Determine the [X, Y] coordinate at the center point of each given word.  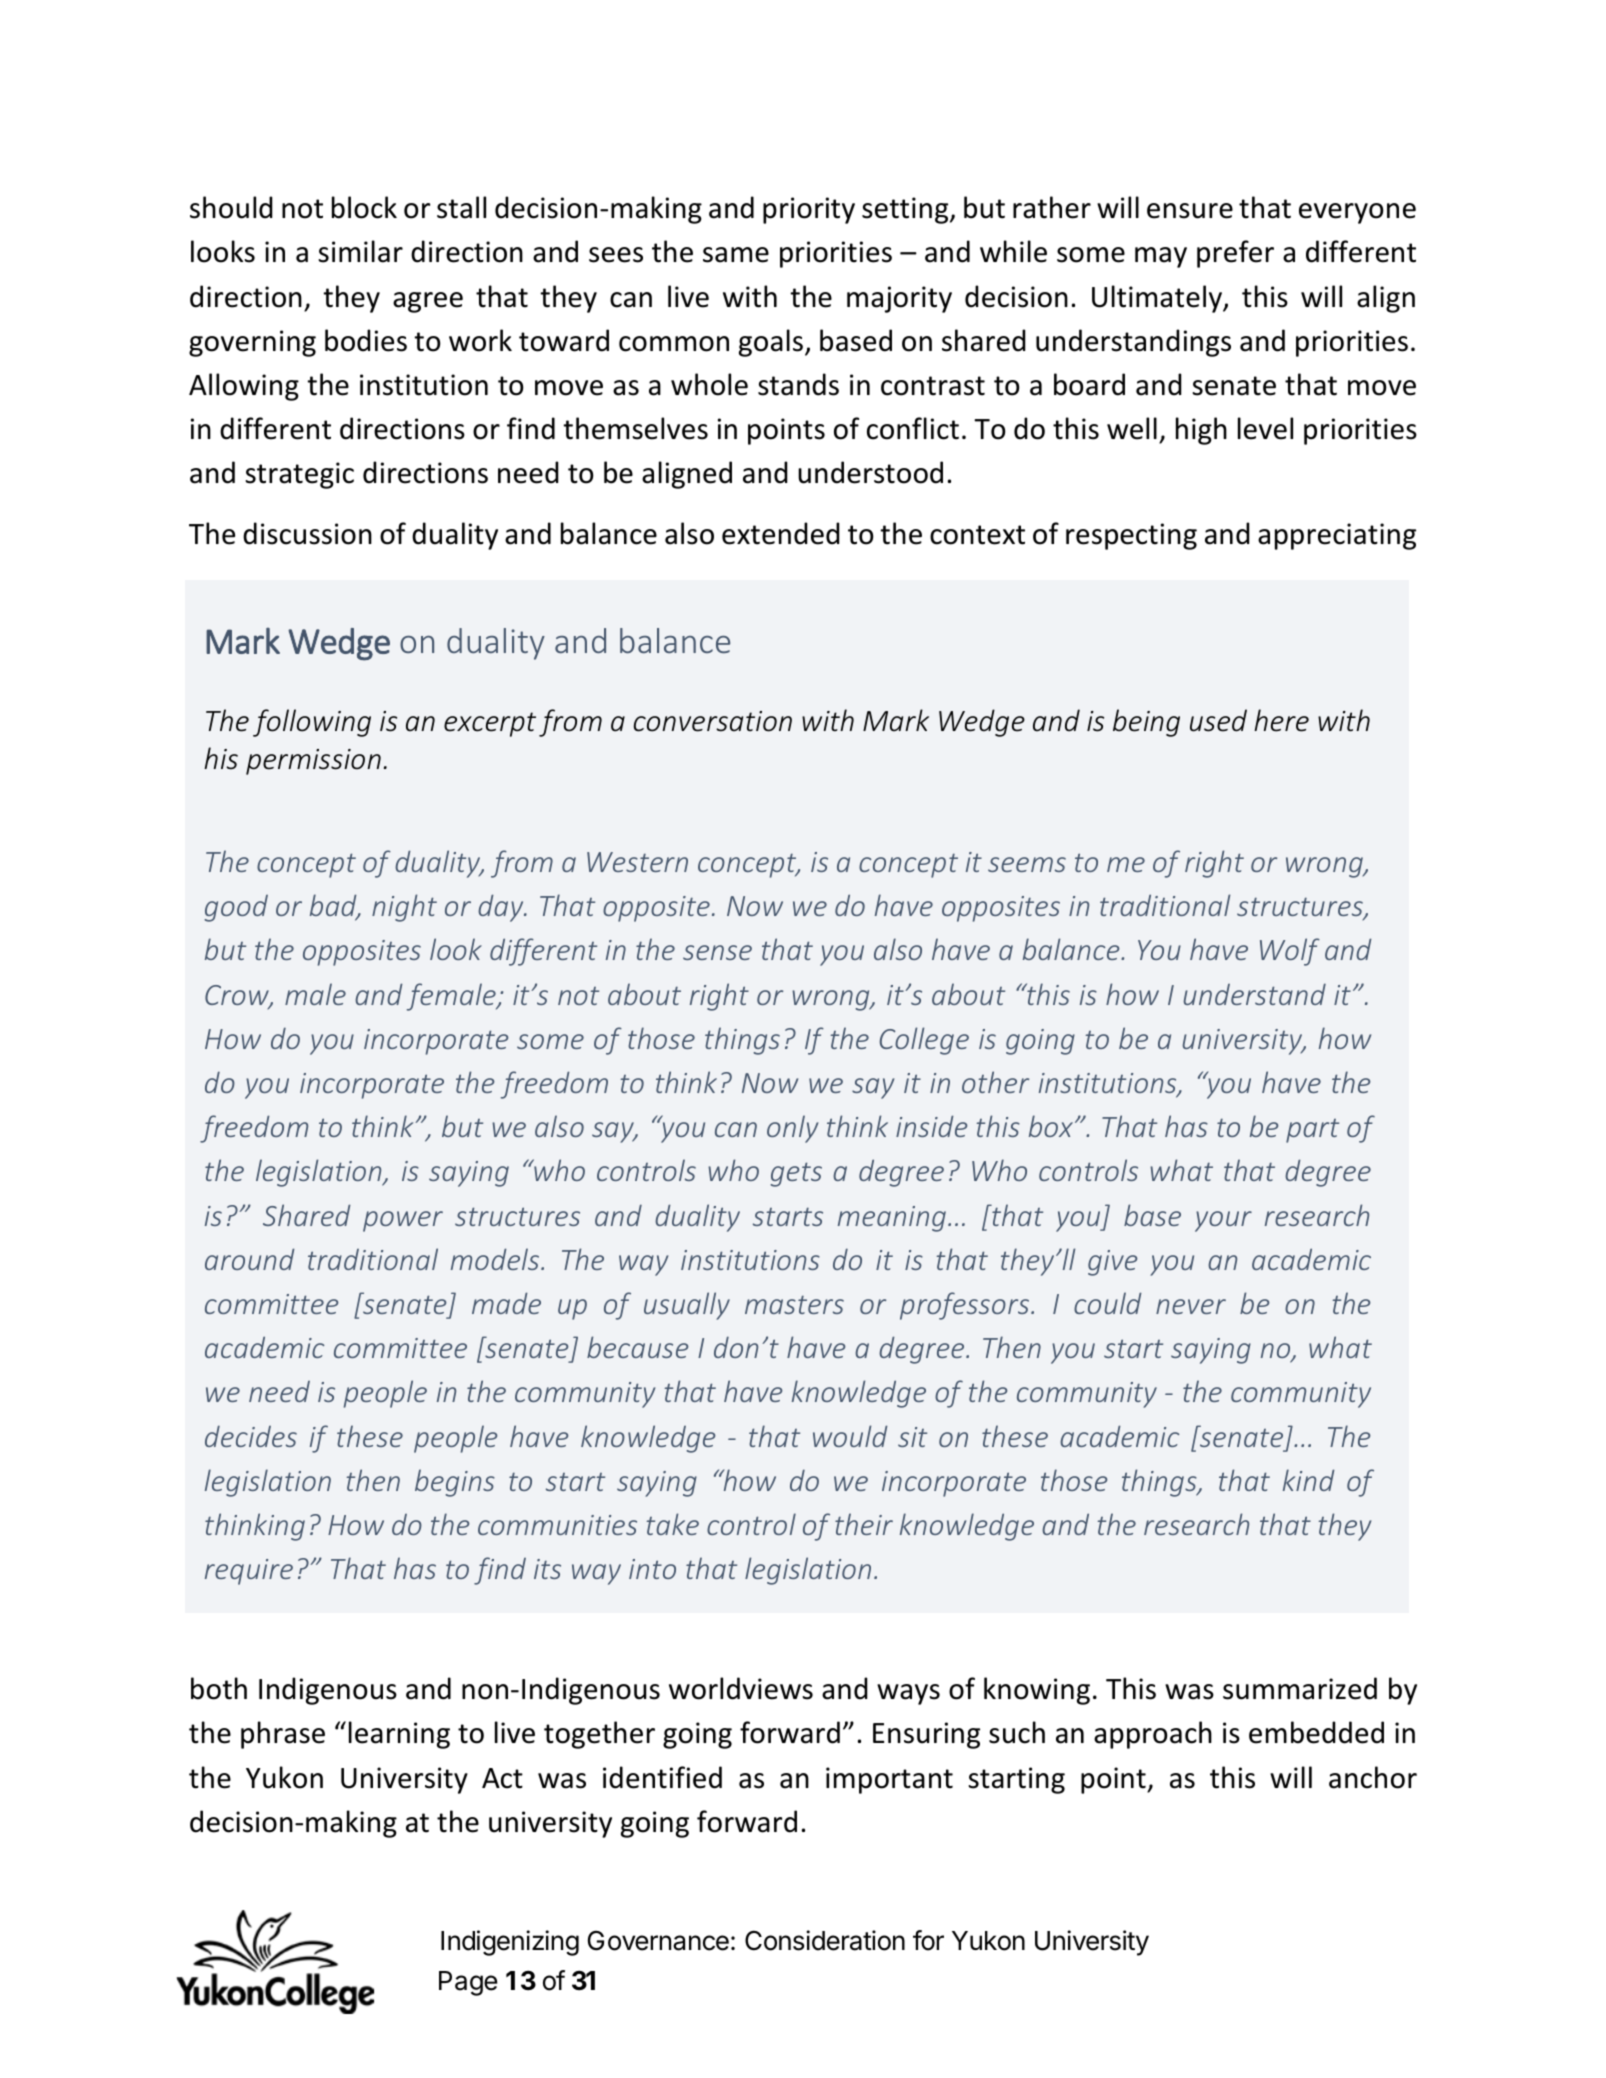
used [1218, 720]
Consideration [825, 1940]
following [312, 723]
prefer [1235, 254]
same [736, 255]
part [1312, 1131]
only [792, 1129]
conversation [713, 721]
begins [455, 1483]
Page [468, 1983]
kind [1309, 1480]
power [403, 1221]
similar [360, 251]
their [864, 1524]
